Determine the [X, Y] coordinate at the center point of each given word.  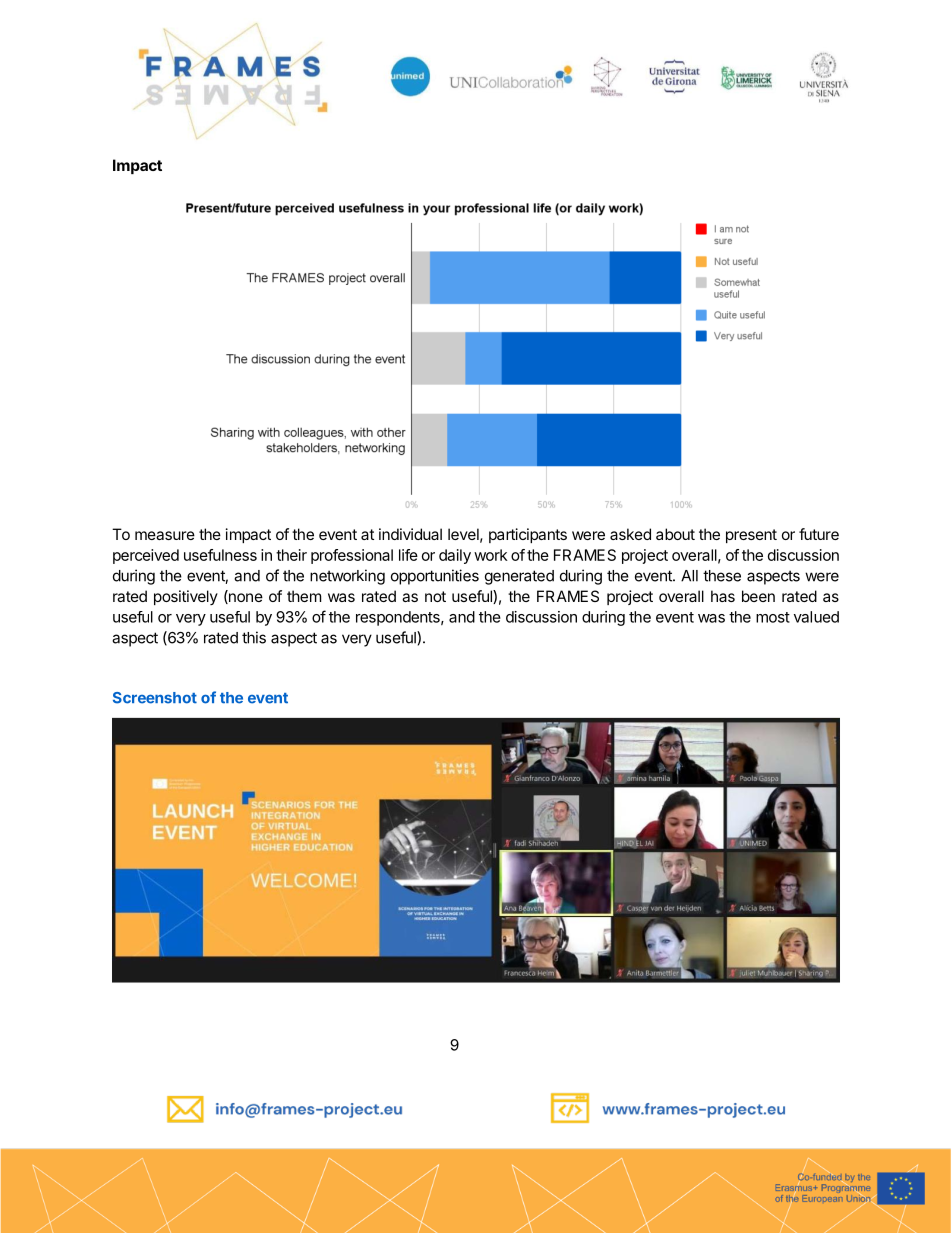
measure [165, 535]
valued [816, 617]
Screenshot [155, 698]
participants [528, 535]
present [751, 536]
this [254, 637]
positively [186, 597]
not [435, 596]
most [773, 617]
